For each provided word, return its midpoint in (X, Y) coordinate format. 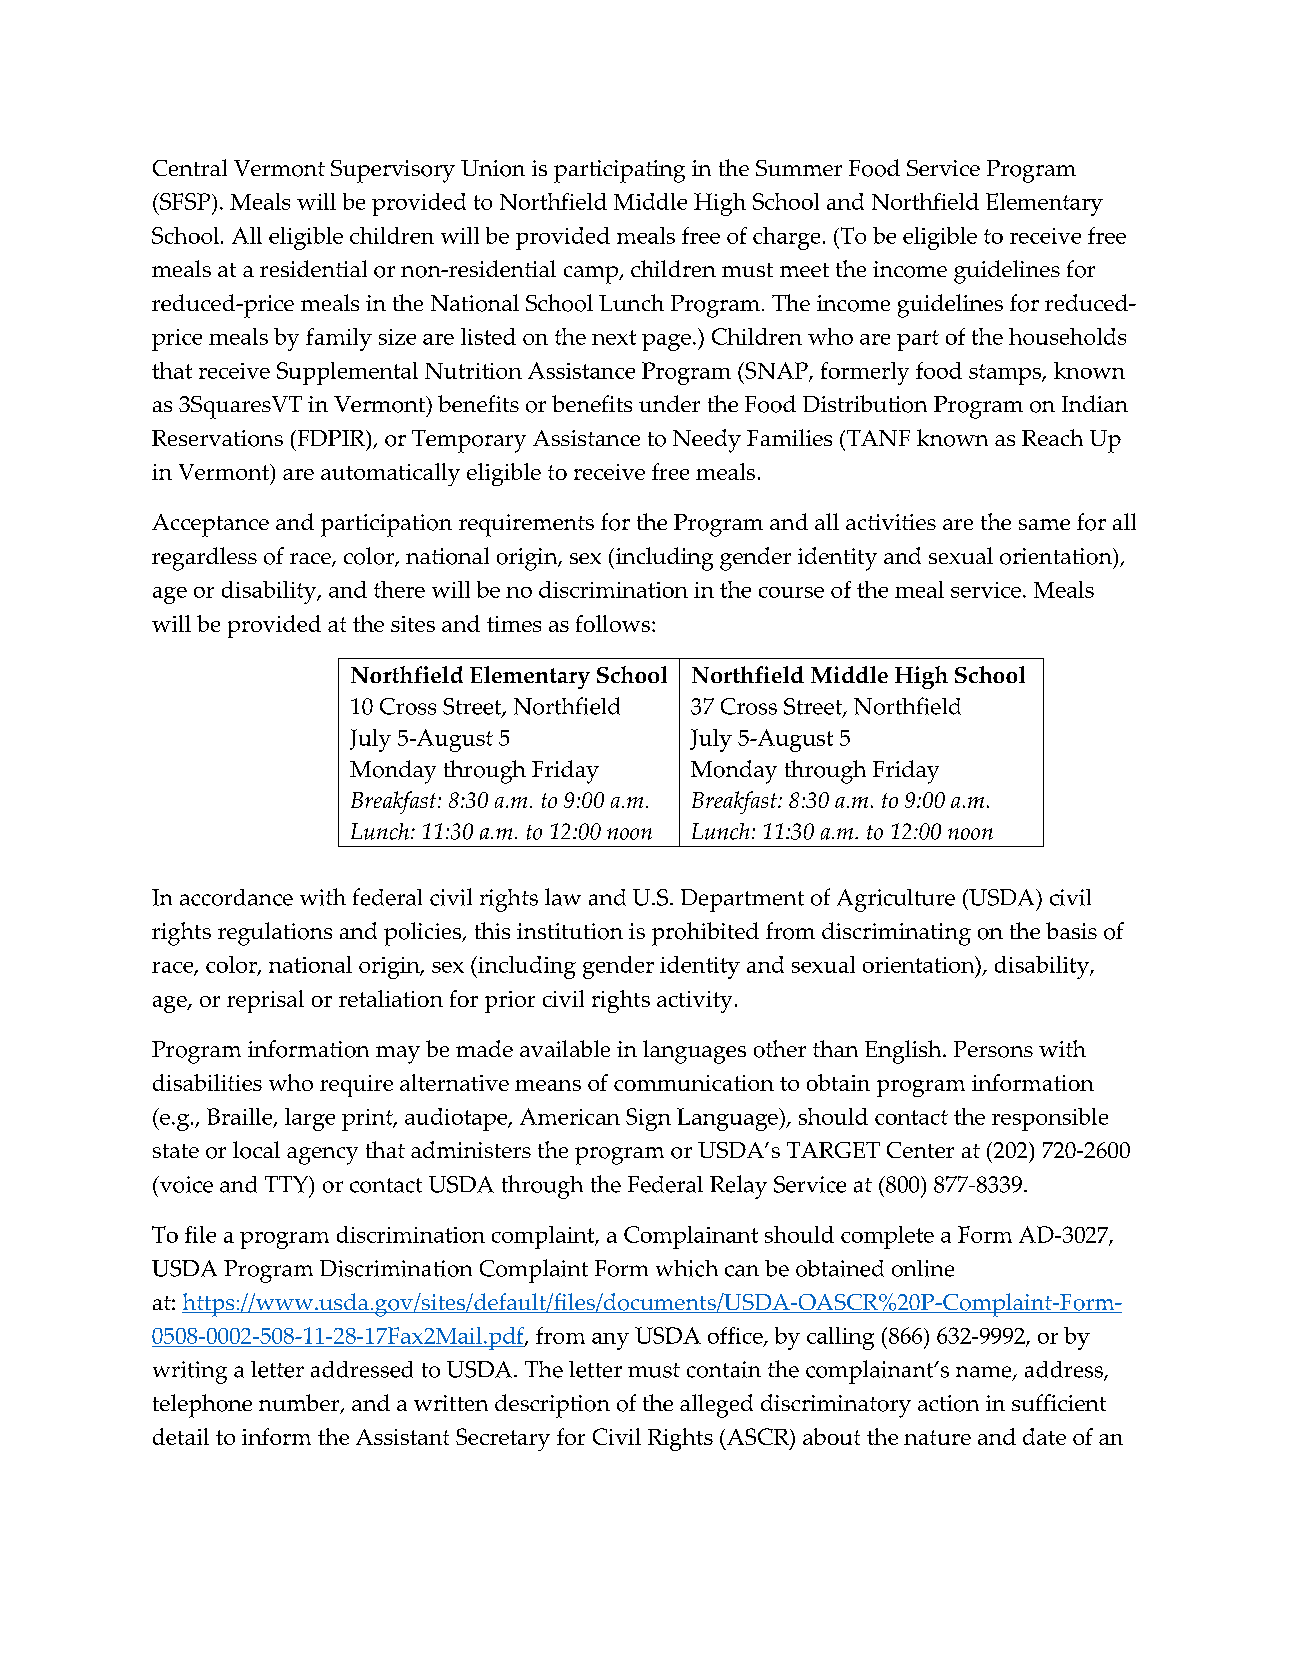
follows (614, 623)
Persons (993, 1049)
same (1044, 524)
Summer (799, 168)
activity (694, 1002)
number (300, 1404)
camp (592, 275)
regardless (204, 559)
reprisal (265, 1001)
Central (190, 167)
